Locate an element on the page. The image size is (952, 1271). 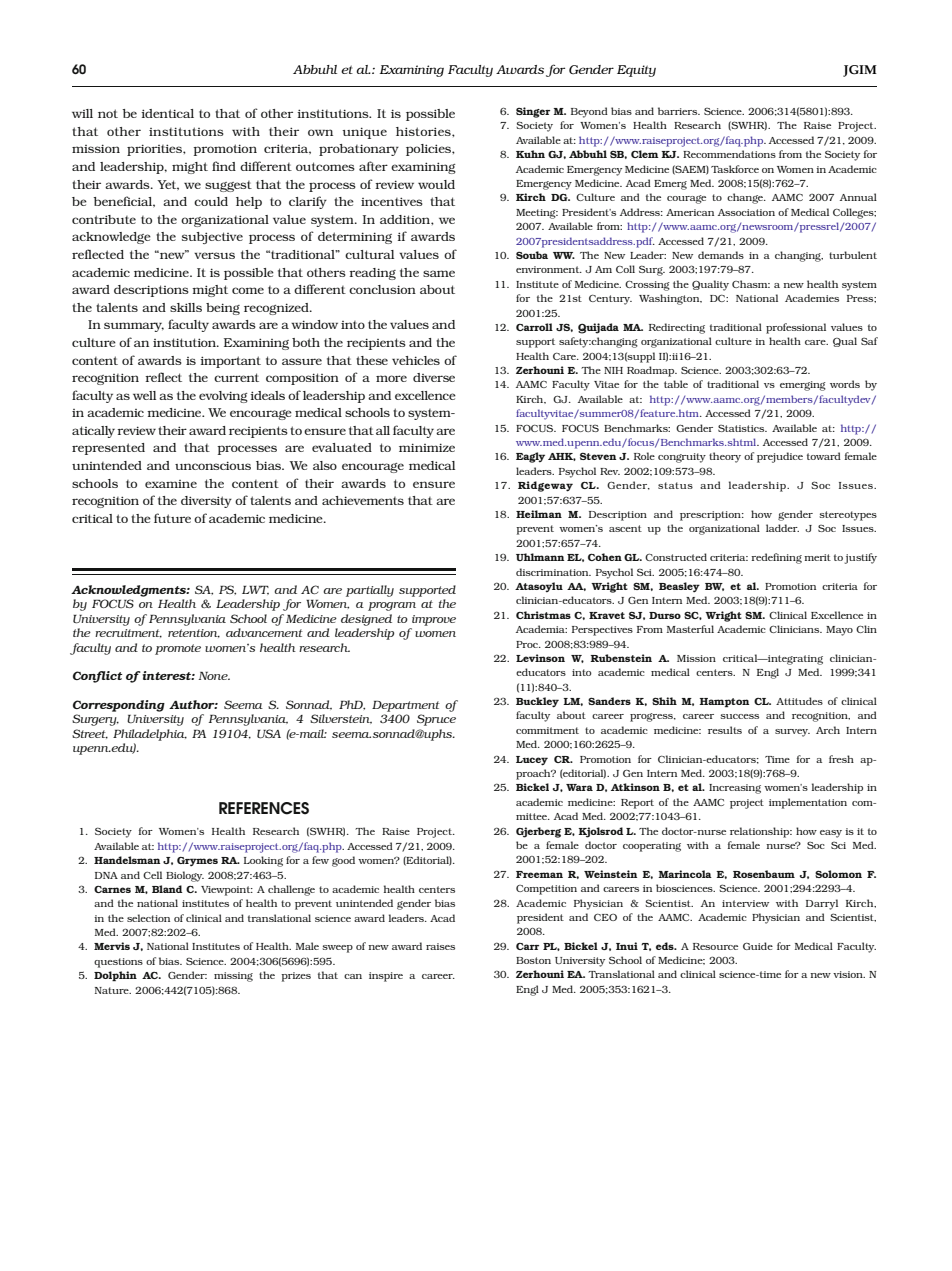
Singer is located at coordinates (533, 112).
